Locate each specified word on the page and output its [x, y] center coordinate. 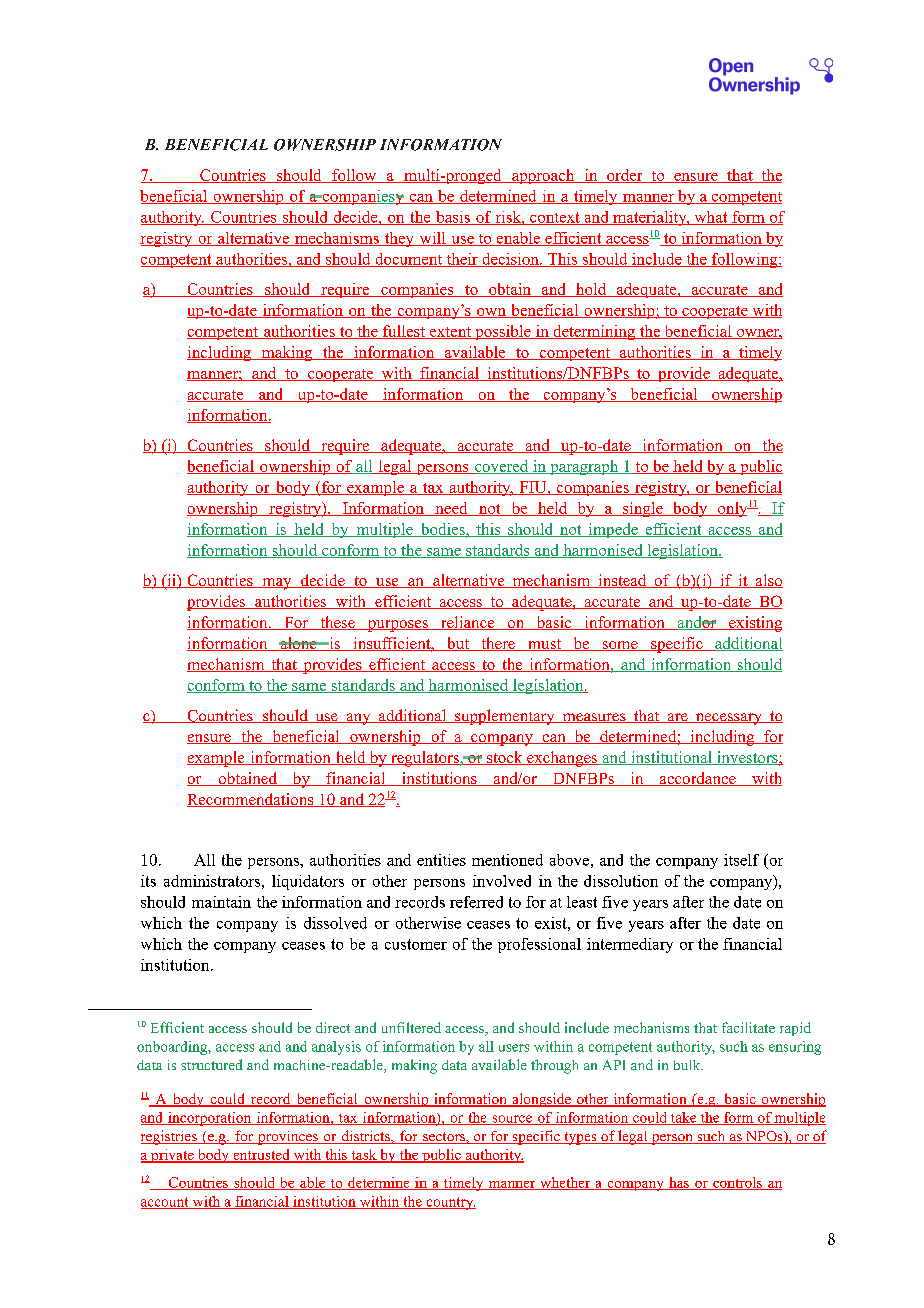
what [711, 218]
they [399, 239]
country [450, 1203]
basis [453, 218]
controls [738, 1183]
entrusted [261, 1156]
